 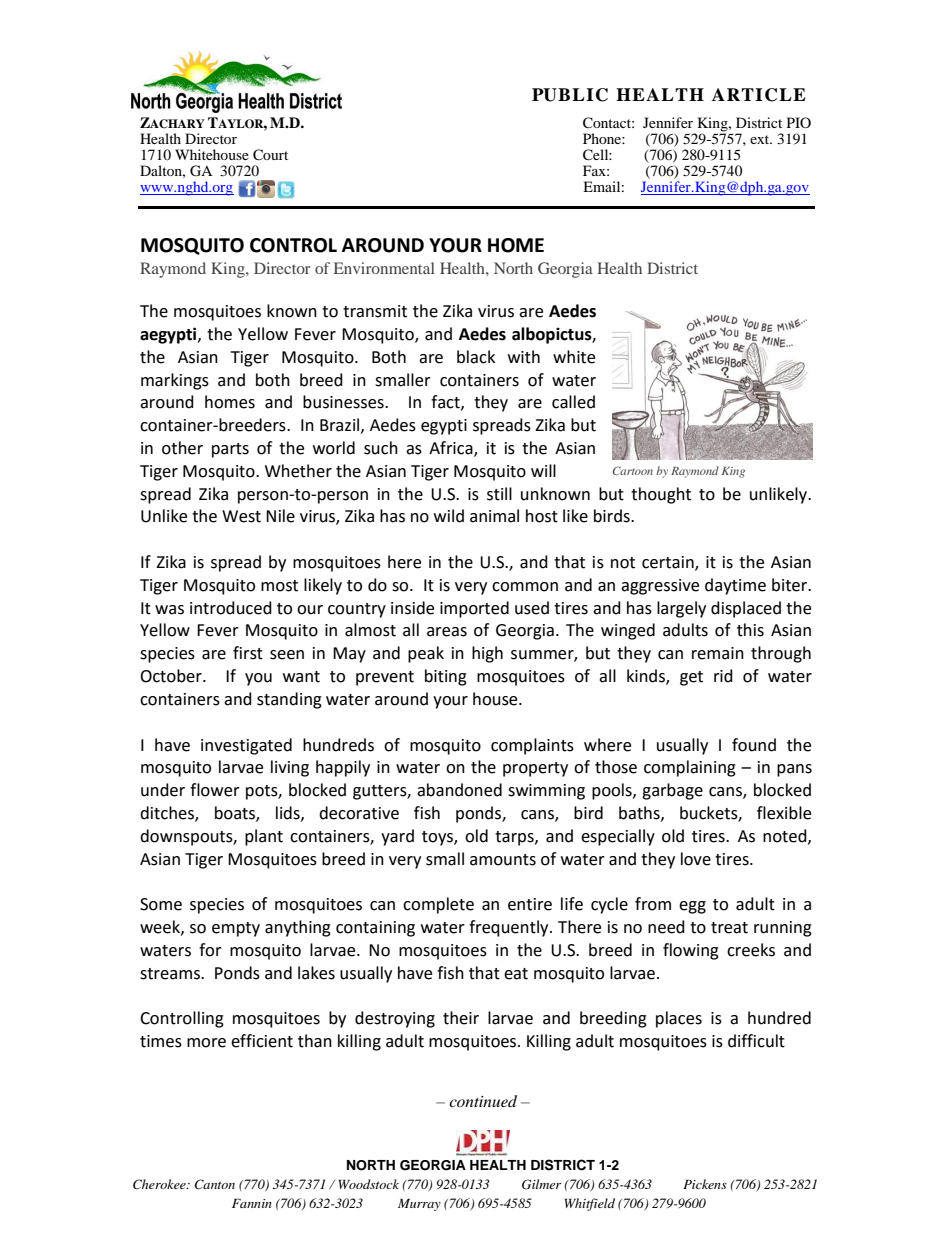 I want to click on PUBLIC, so click(x=570, y=95).
